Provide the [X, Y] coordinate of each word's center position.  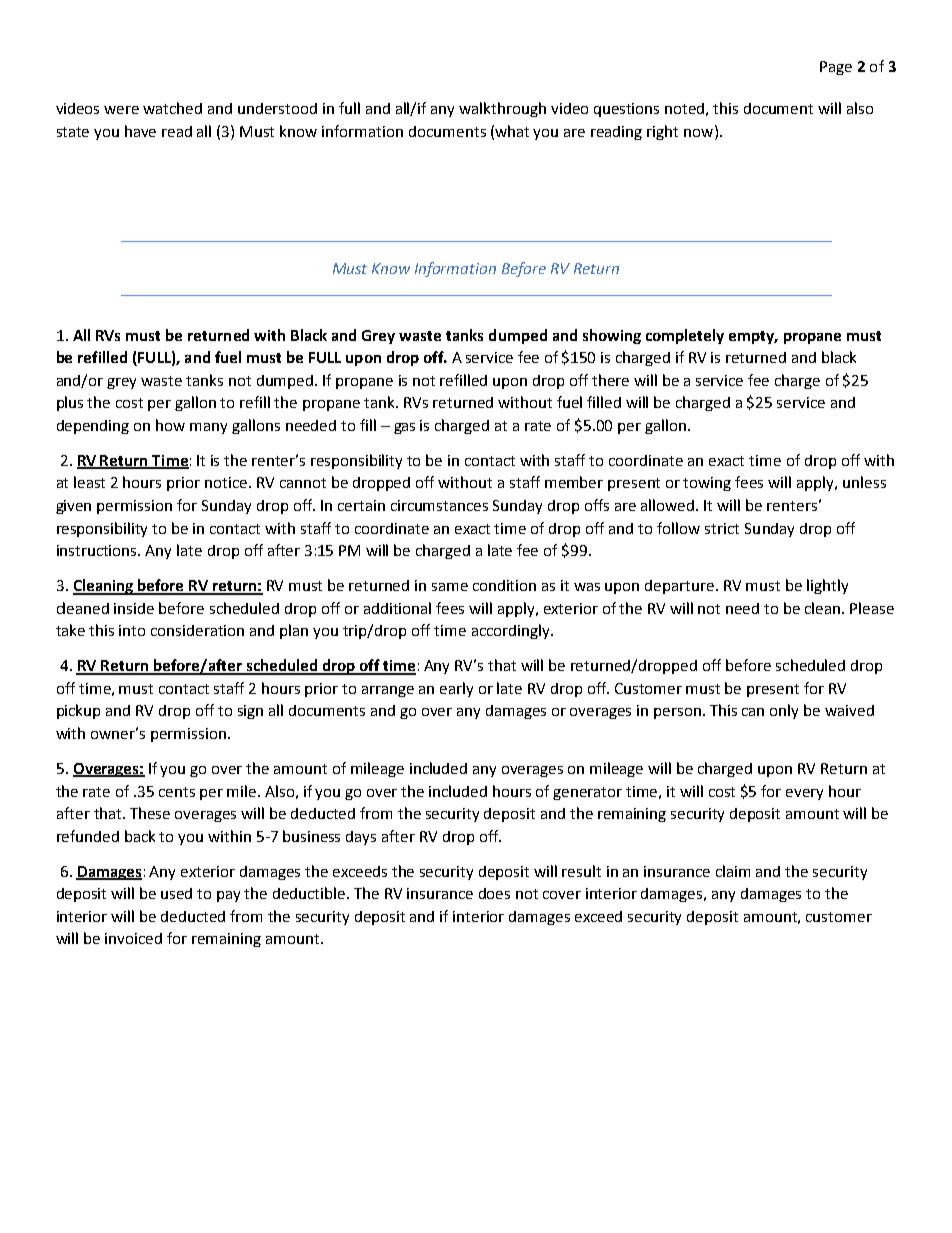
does [494, 893]
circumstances [439, 505]
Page [836, 68]
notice [227, 482]
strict [722, 528]
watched [172, 108]
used [176, 893]
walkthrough [502, 109]
